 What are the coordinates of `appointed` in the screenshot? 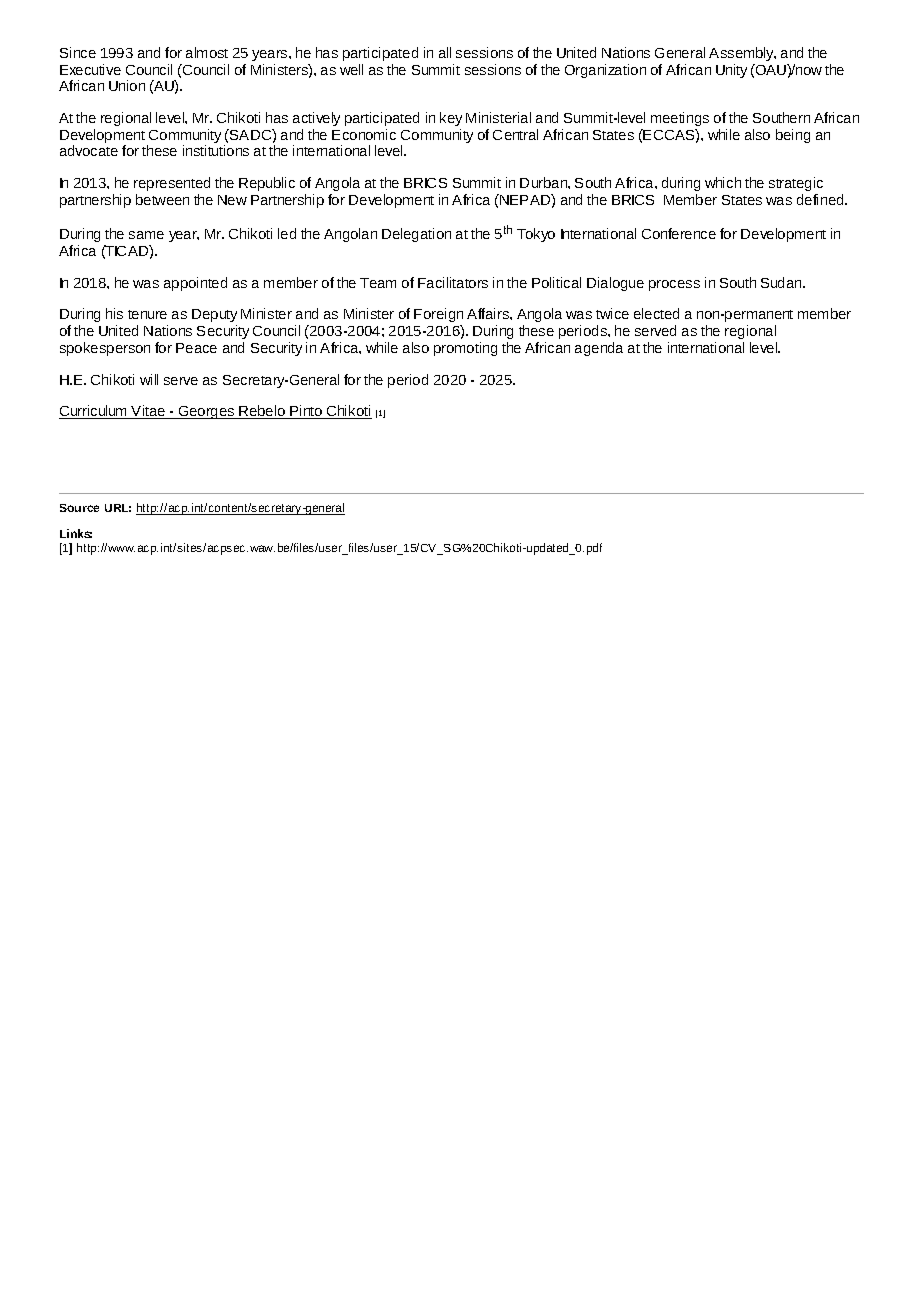 It's located at (195, 284).
